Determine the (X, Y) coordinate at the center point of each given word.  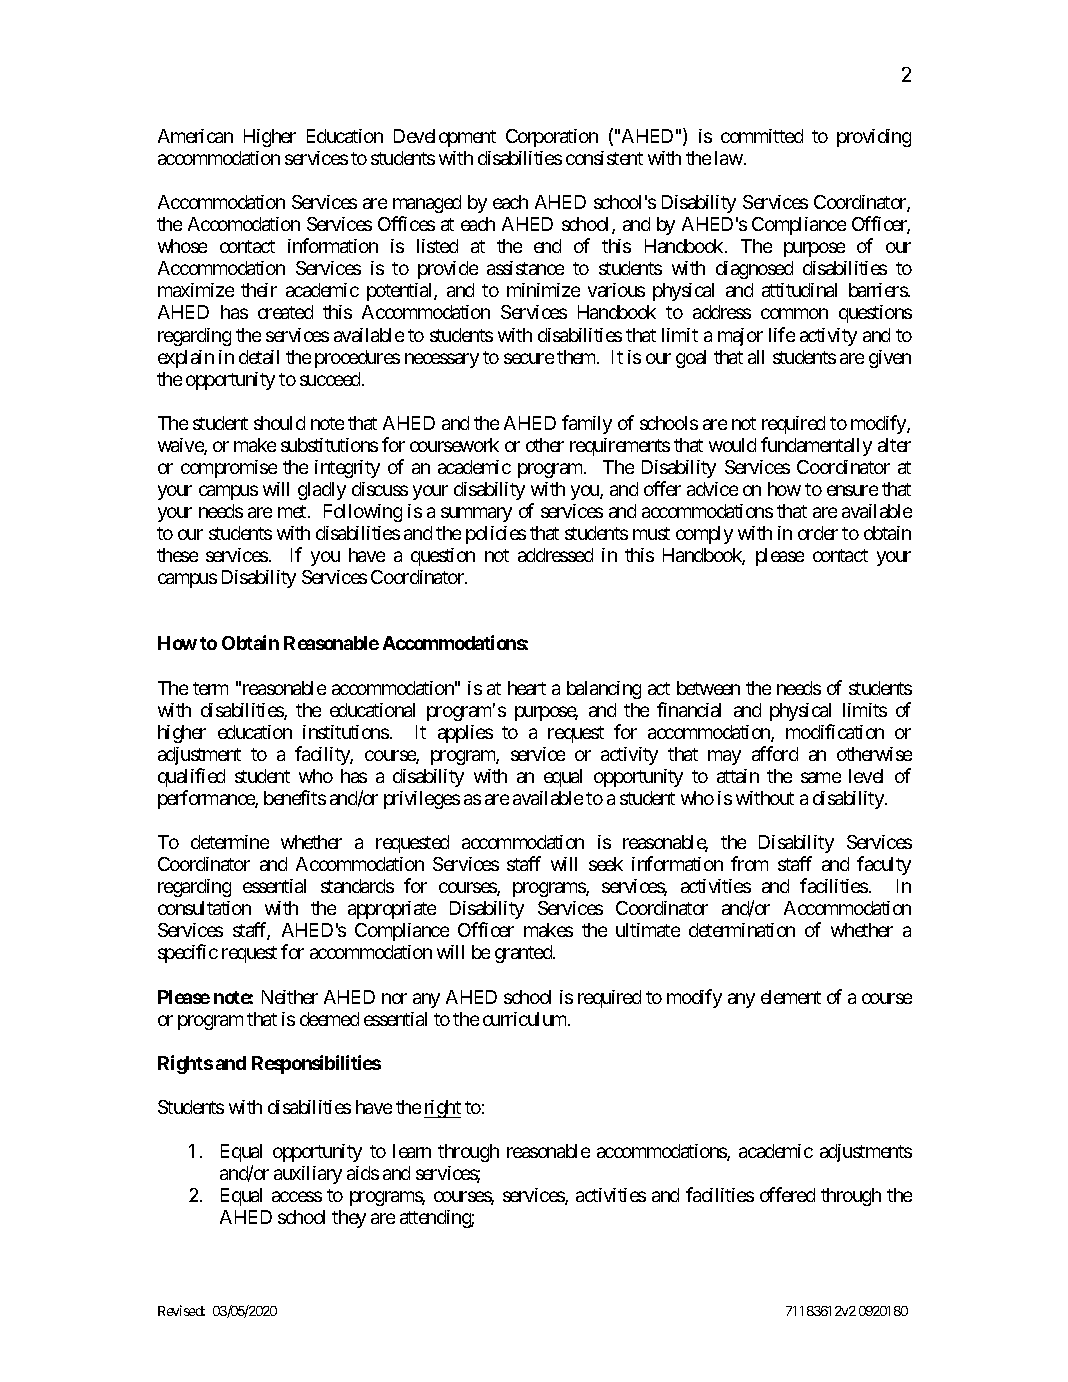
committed (762, 136)
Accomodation (244, 224)
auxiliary (308, 1175)
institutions (346, 732)
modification (835, 731)
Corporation (552, 138)
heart (527, 688)
